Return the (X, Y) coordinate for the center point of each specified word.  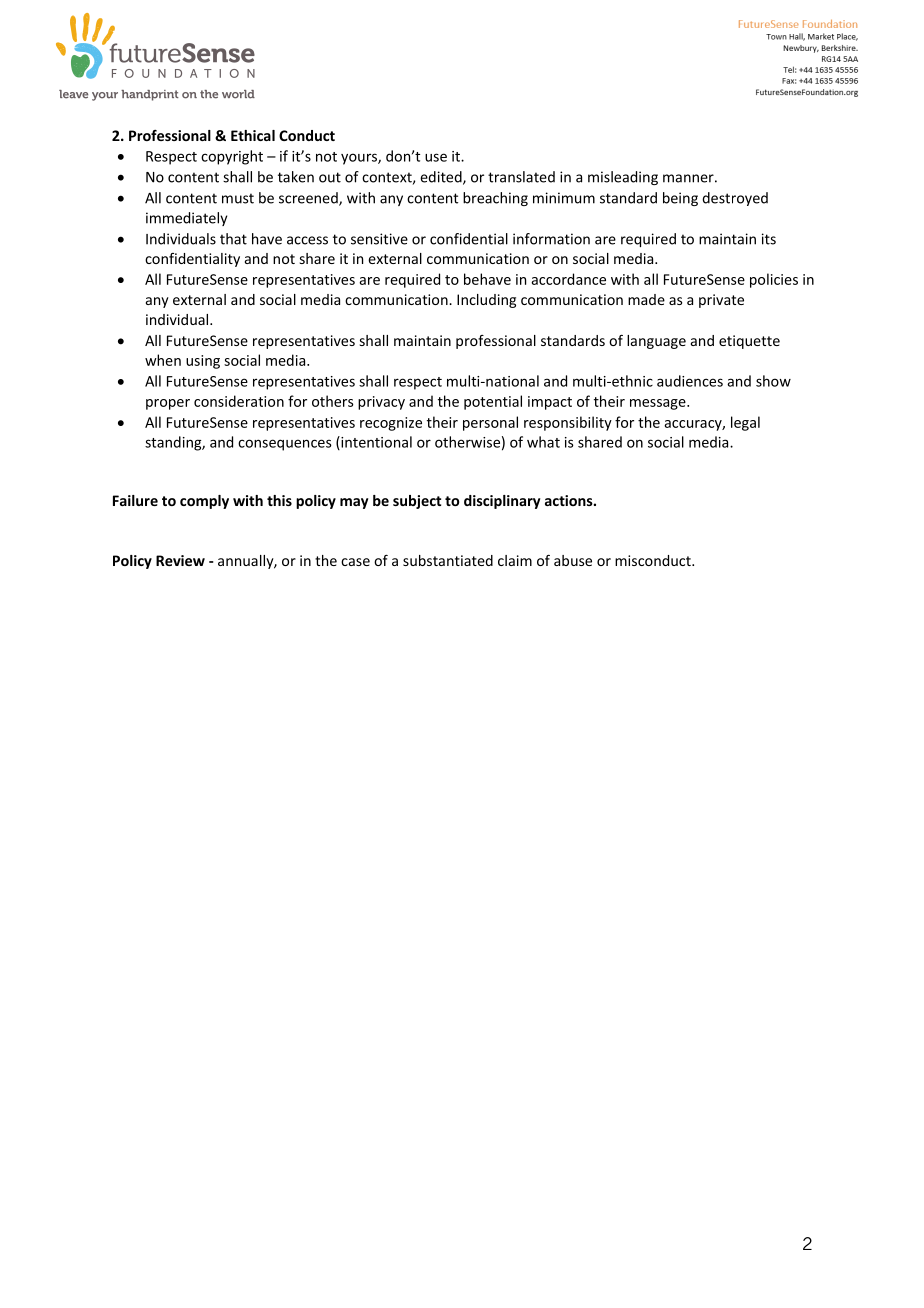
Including (486, 301)
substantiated (448, 560)
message (659, 404)
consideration (239, 401)
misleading (623, 178)
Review (180, 560)
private (721, 301)
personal (490, 423)
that (233, 239)
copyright (232, 157)
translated (521, 177)
